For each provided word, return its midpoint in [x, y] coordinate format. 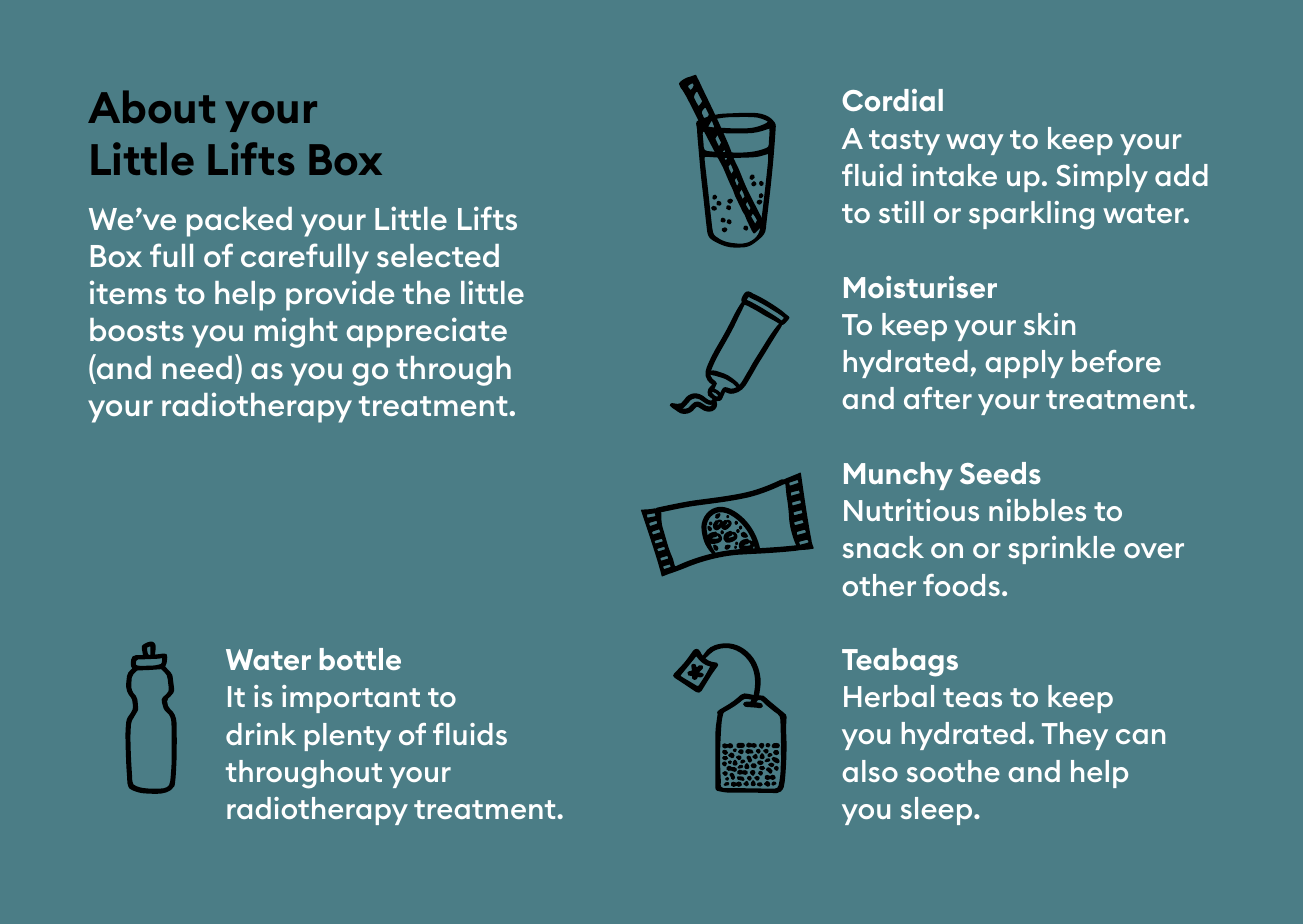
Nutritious [911, 510]
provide [340, 295]
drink [261, 734]
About [151, 107]
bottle [360, 659]
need [197, 367]
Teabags [900, 662]
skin [1049, 324]
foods [961, 585]
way [975, 144]
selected [438, 255]
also [870, 771]
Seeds [1000, 473]
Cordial [892, 100]
